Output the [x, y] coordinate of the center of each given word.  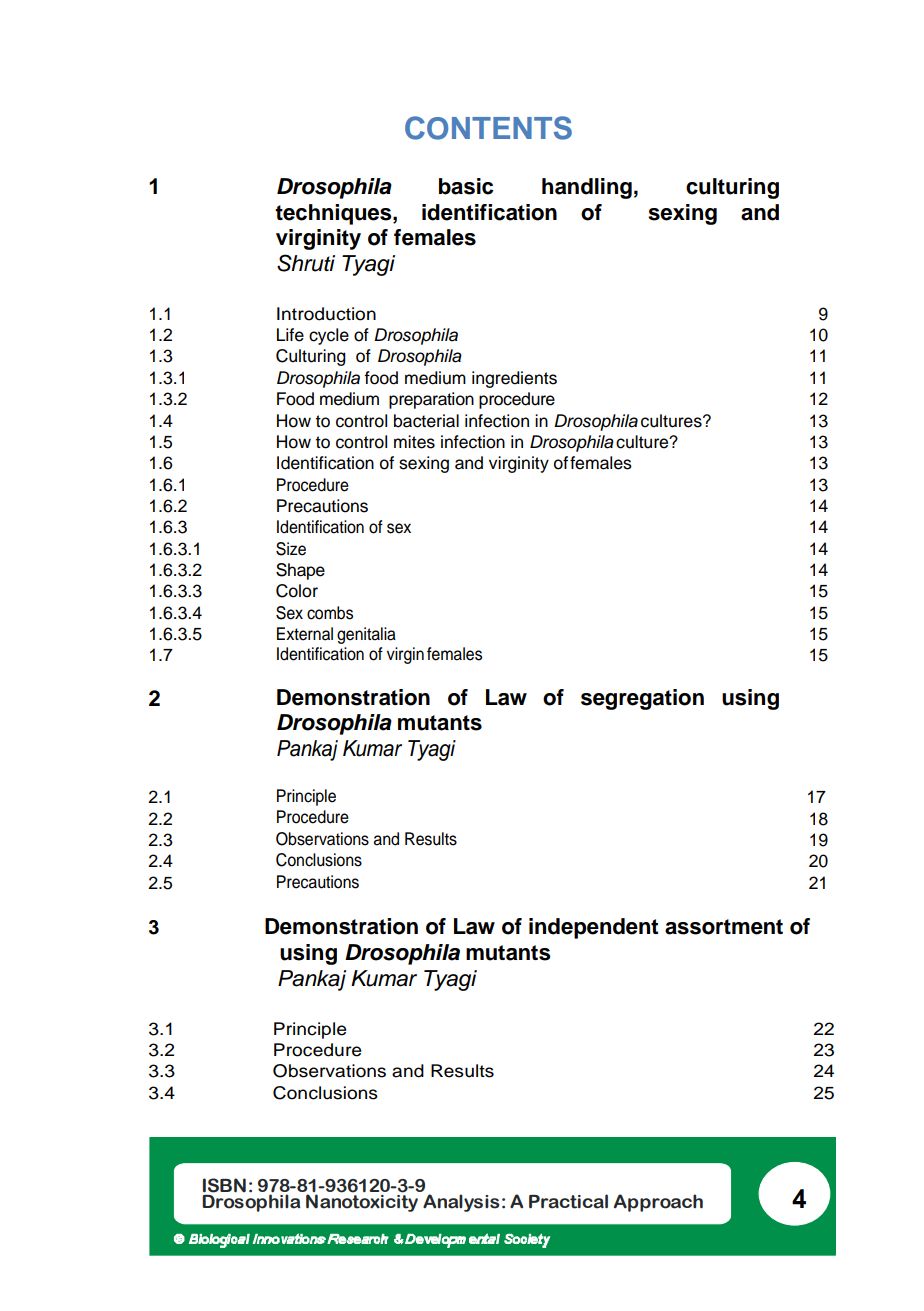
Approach [658, 1203]
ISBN [224, 1185]
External [305, 634]
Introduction [326, 314]
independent [593, 928]
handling [587, 188]
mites [414, 442]
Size [291, 549]
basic [466, 186]
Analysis [461, 1203]
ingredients [514, 379]
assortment [724, 927]
